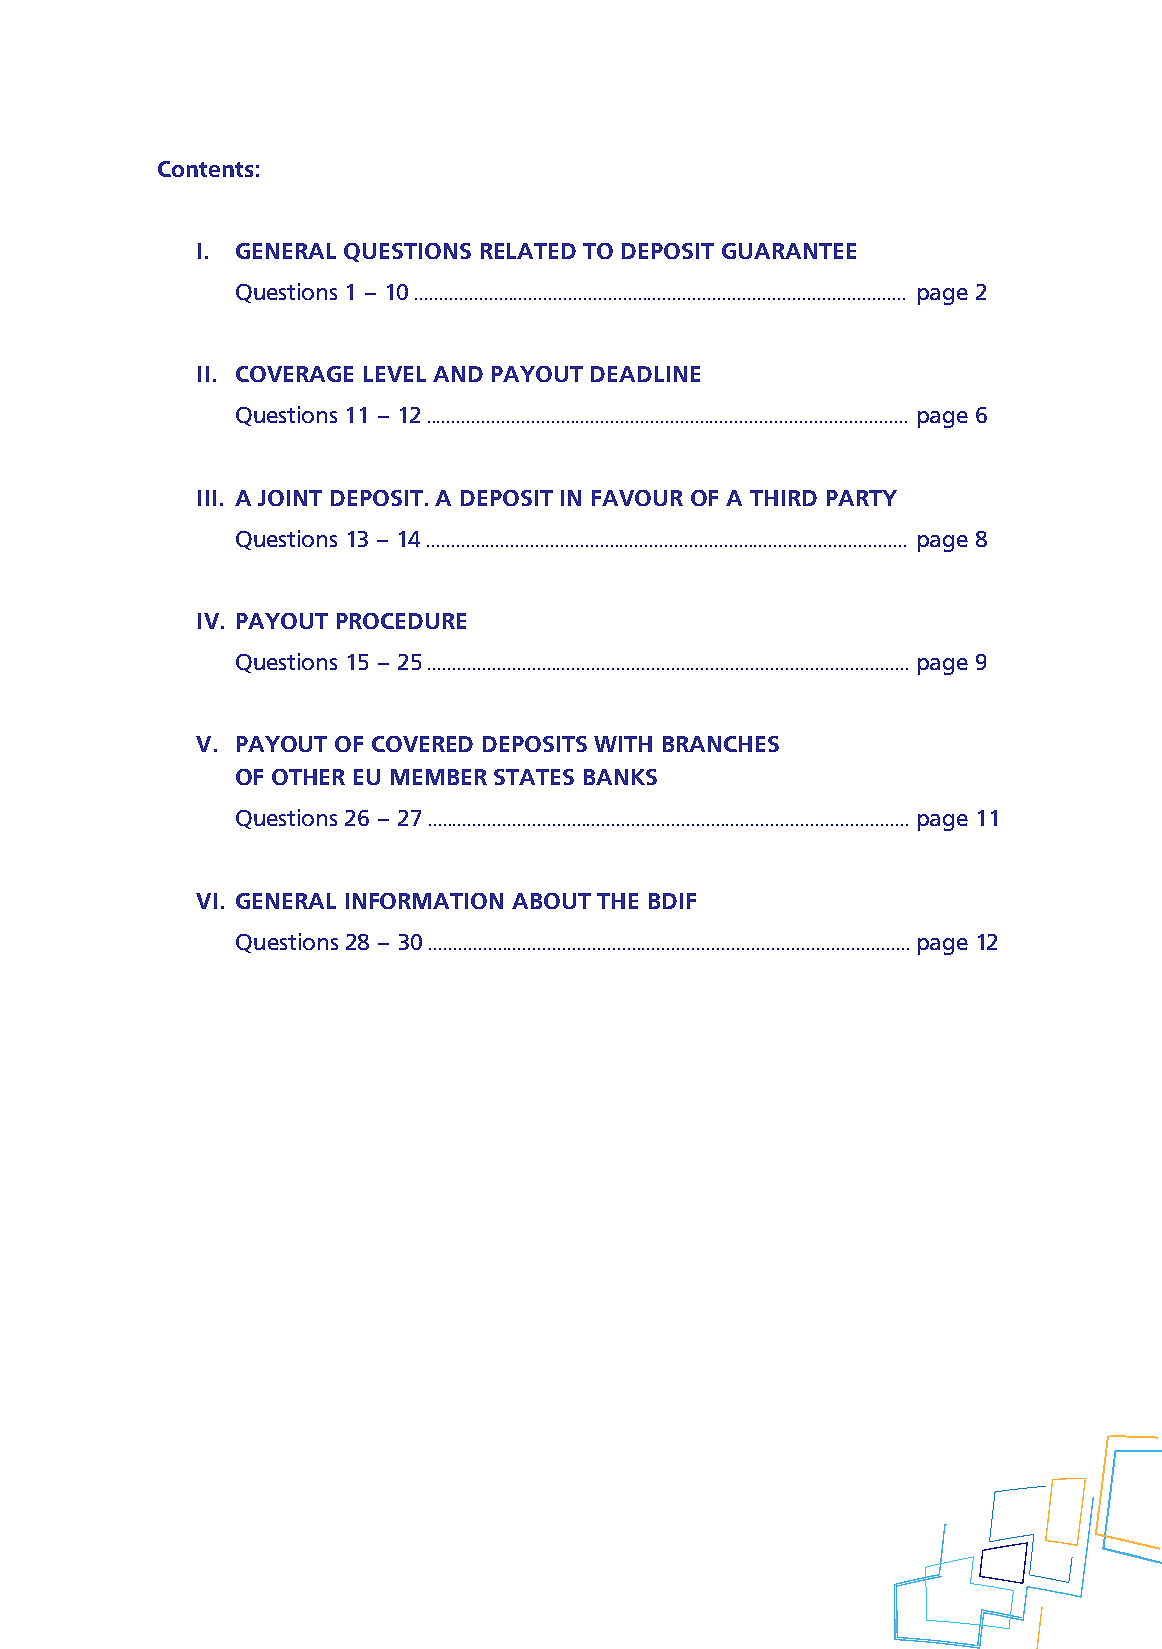  What do you see at coordinates (205, 169) in the page?
I see `Contents` at bounding box center [205, 169].
